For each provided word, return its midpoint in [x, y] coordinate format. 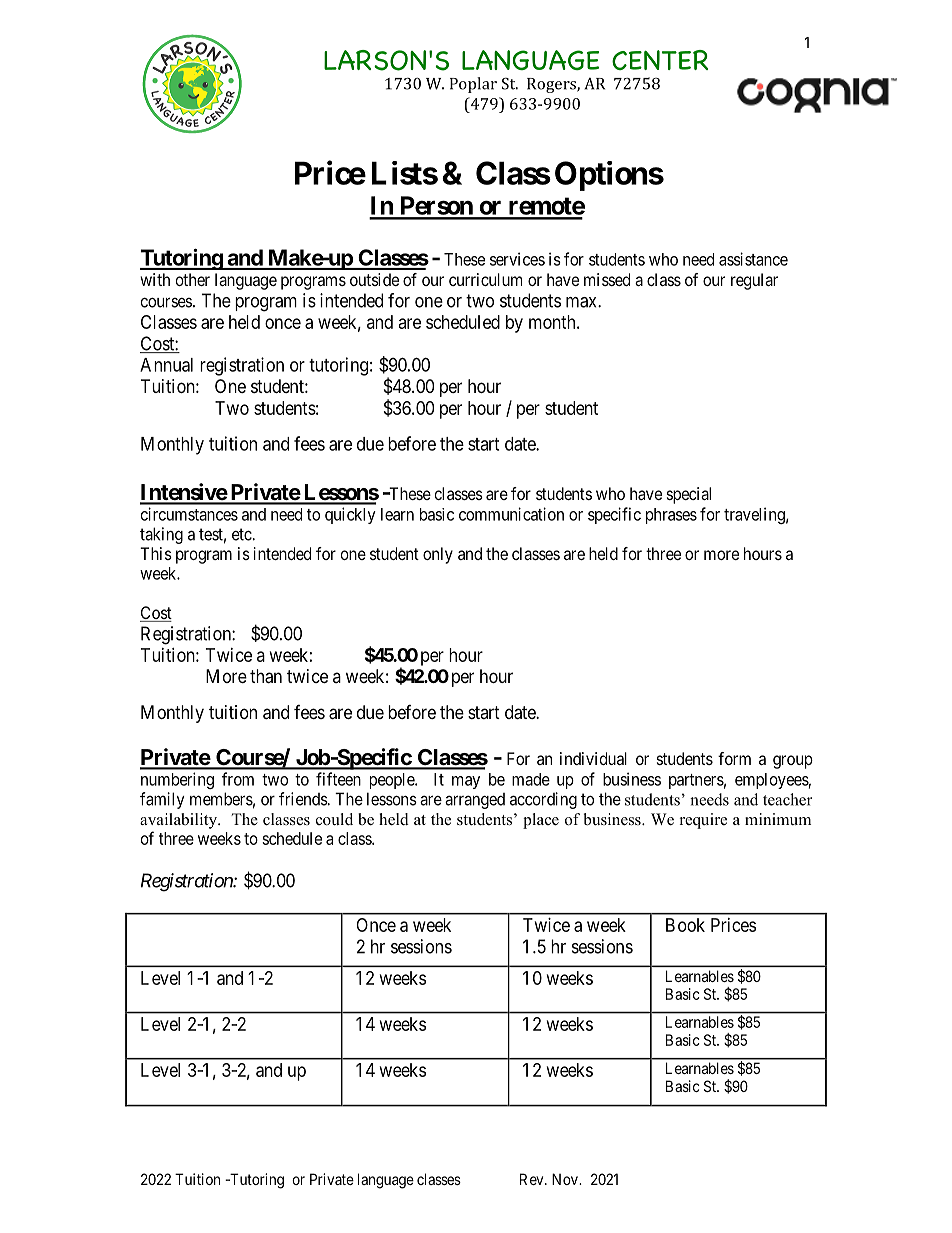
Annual [166, 365]
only [438, 555]
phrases [671, 516]
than [266, 676]
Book [685, 925]
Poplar [473, 85]
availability [179, 821]
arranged [475, 801]
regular [754, 281]
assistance [753, 259]
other [193, 279]
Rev [533, 1179]
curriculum [485, 279]
